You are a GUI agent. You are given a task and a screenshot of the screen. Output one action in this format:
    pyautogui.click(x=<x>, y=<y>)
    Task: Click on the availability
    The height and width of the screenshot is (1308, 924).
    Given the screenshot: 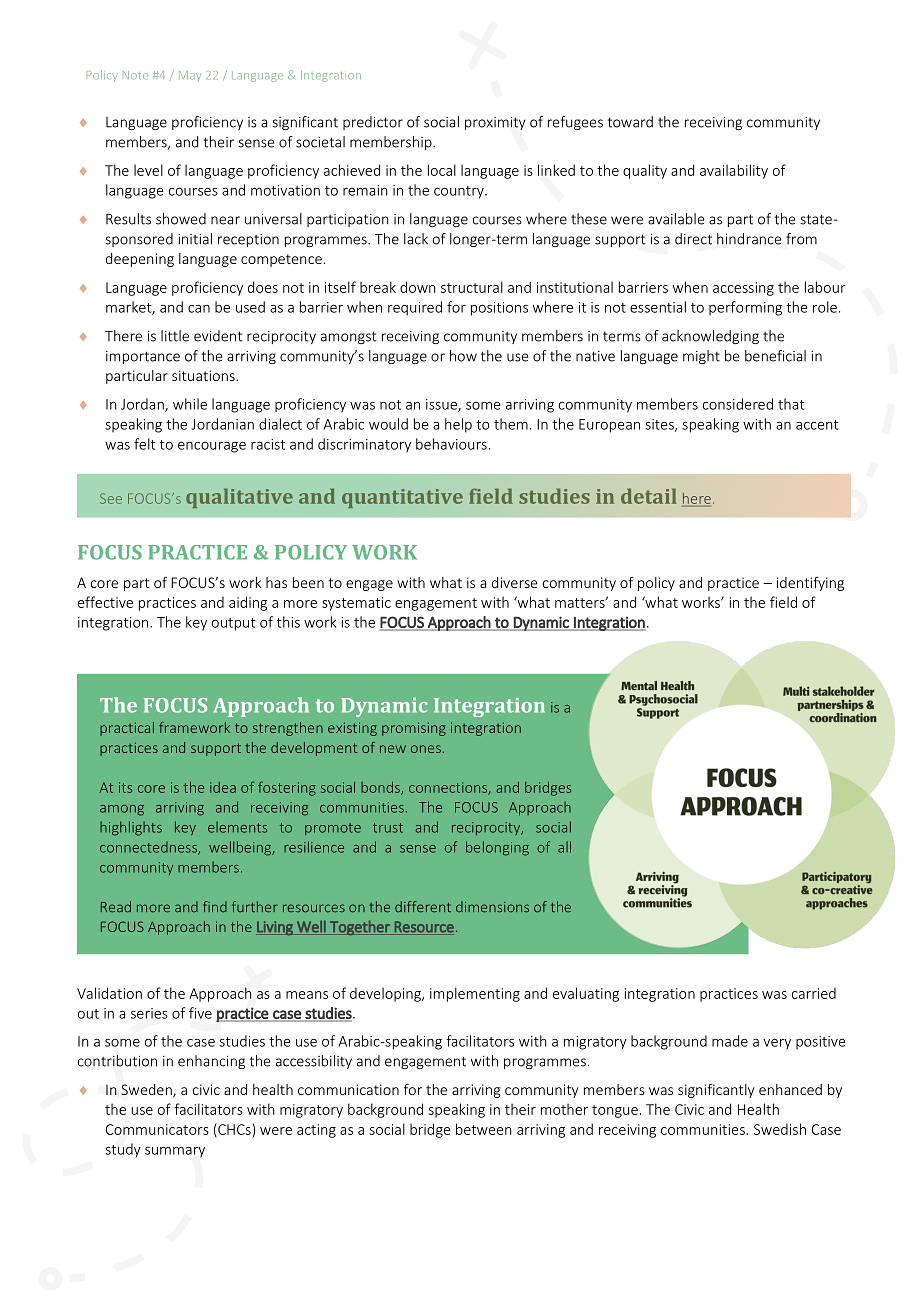 What is the action you would take?
    pyautogui.click(x=734, y=171)
